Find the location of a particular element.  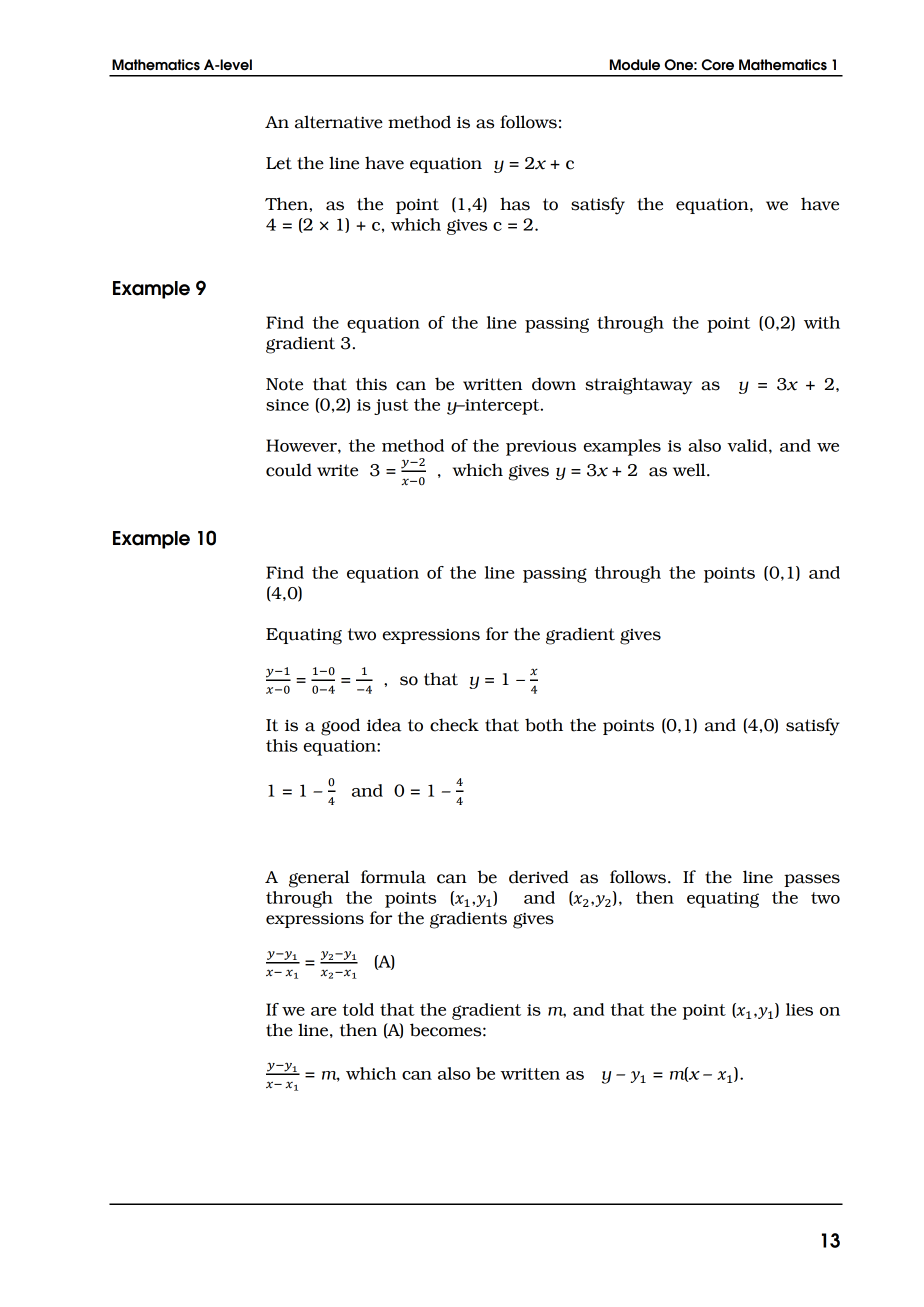

Module is located at coordinates (635, 65).
